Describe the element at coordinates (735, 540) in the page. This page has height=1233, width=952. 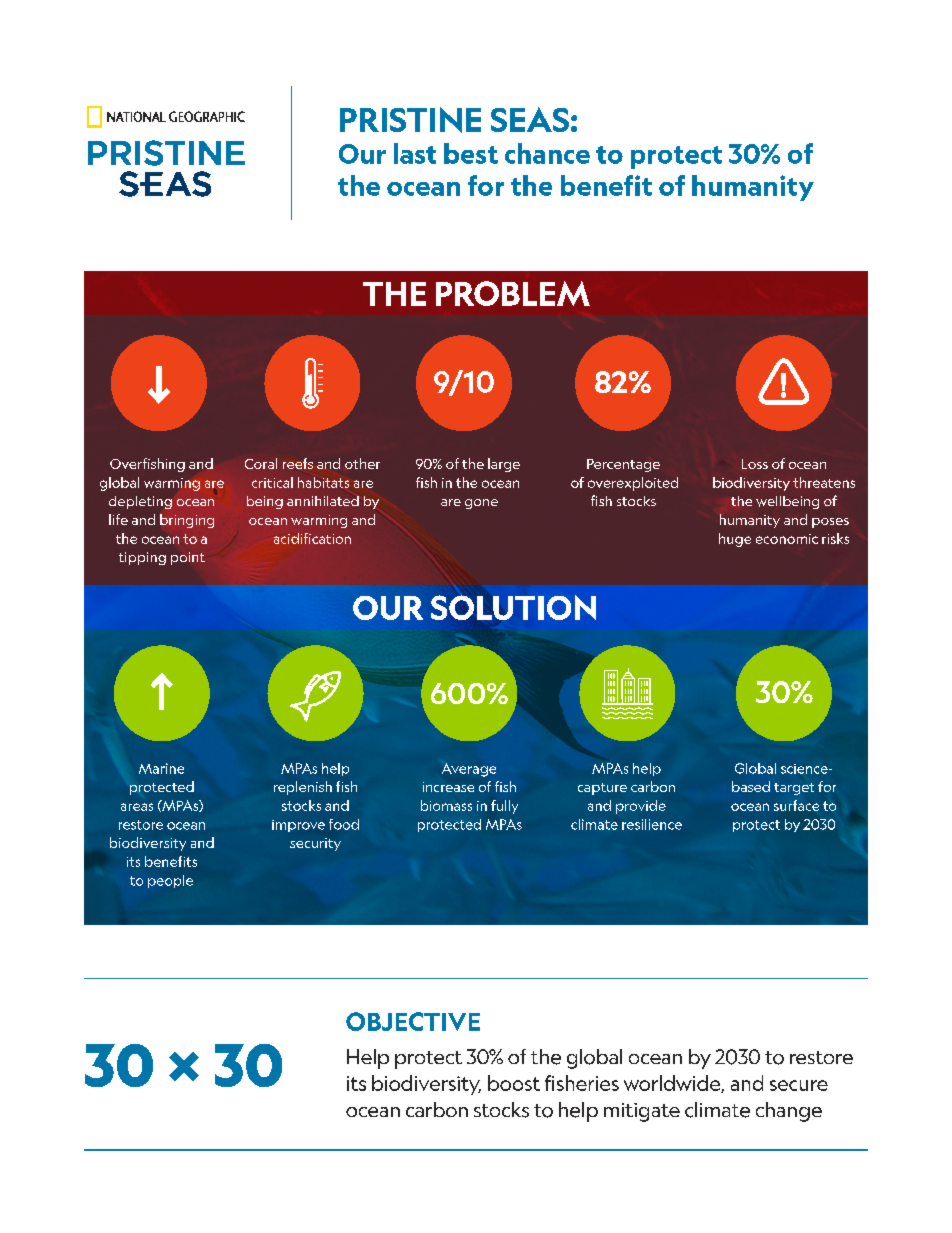
I see `huge` at that location.
